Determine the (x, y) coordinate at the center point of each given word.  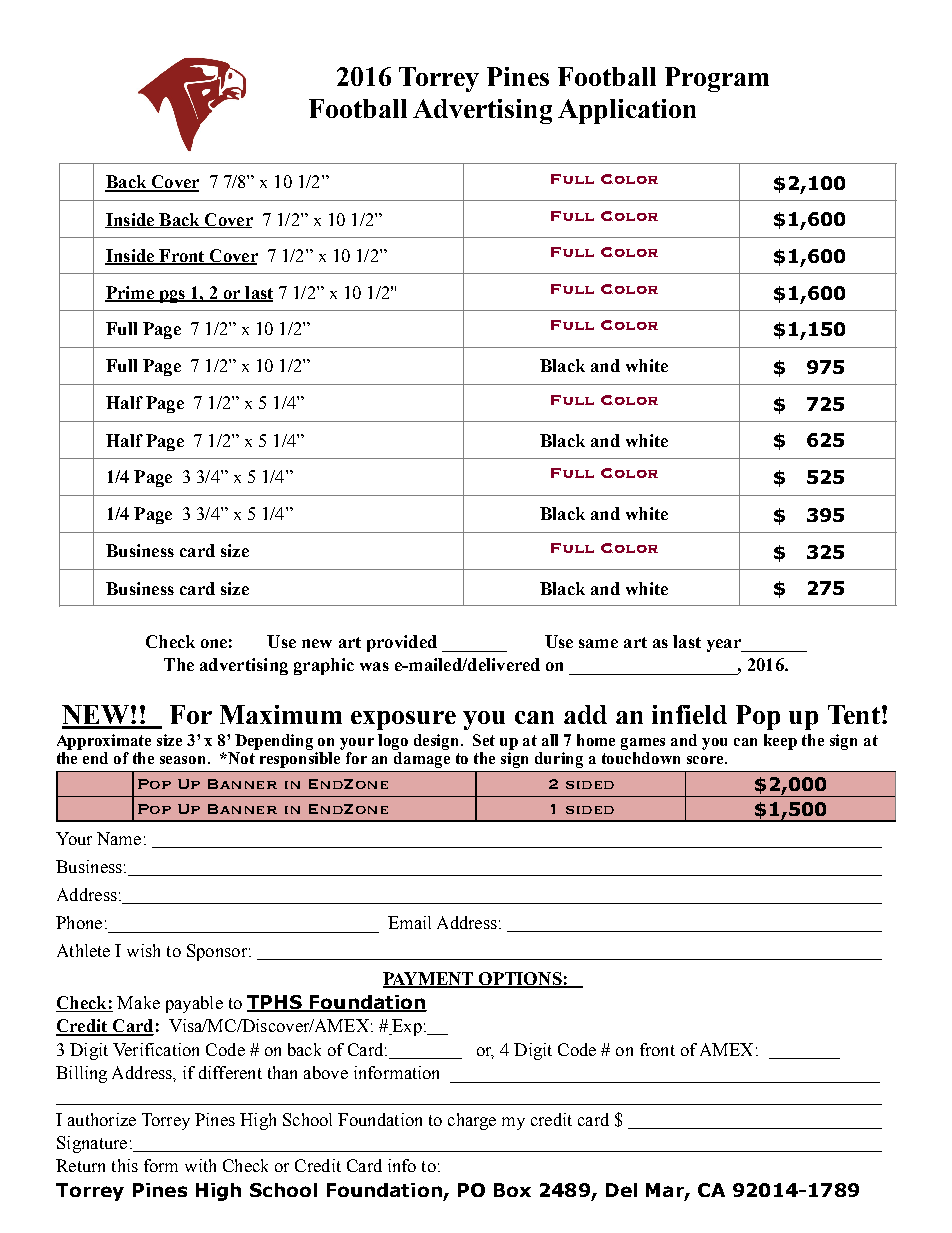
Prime (131, 294)
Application (627, 111)
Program (717, 79)
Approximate (104, 742)
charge (472, 1121)
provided (402, 643)
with (200, 1165)
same (598, 643)
